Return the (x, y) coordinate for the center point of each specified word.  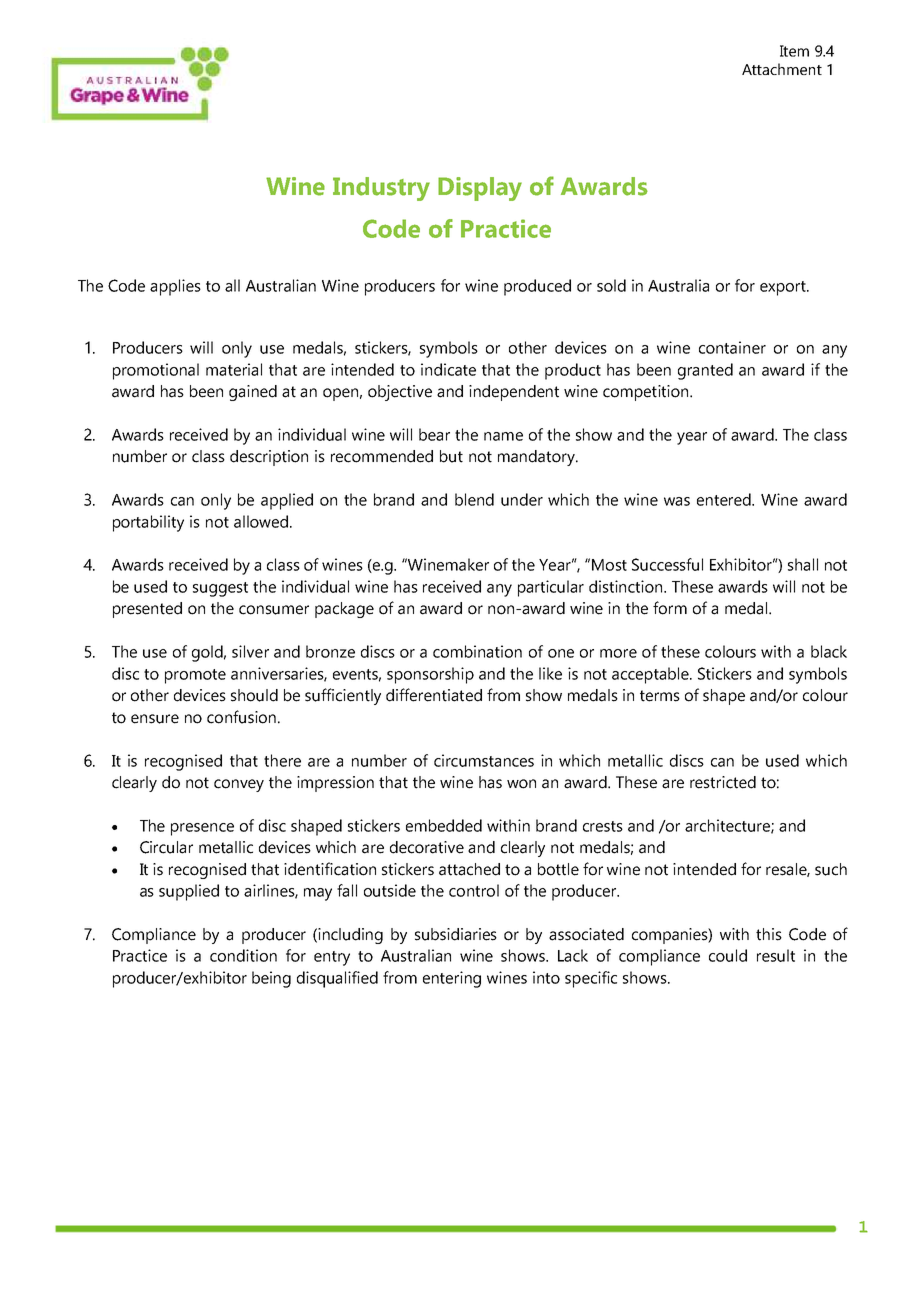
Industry (381, 189)
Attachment (782, 69)
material (234, 369)
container (732, 347)
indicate (448, 369)
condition (243, 955)
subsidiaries (456, 934)
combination (477, 651)
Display (480, 189)
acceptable (651, 675)
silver (250, 651)
